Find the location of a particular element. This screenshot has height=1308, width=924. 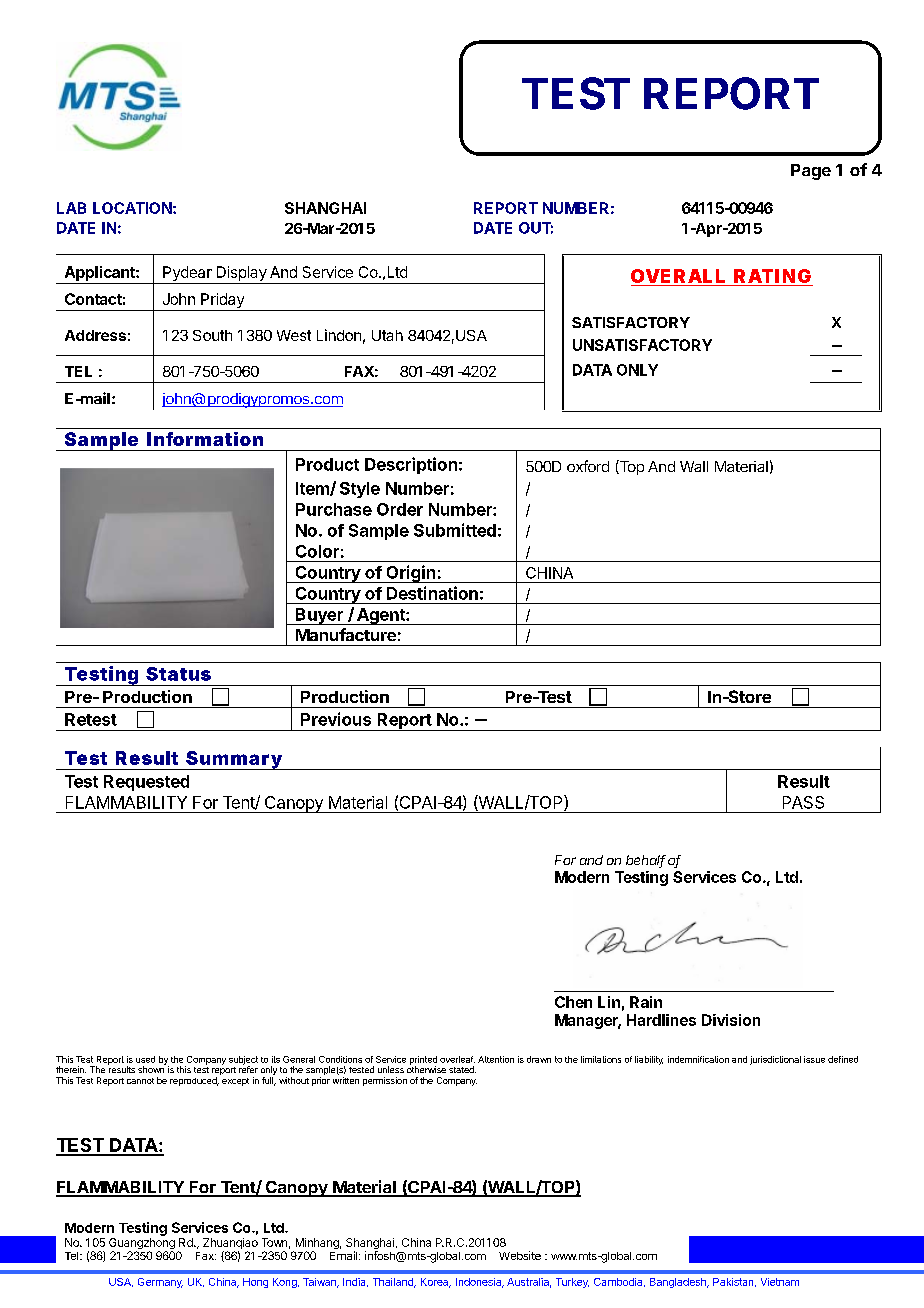

Requested is located at coordinates (146, 783).
